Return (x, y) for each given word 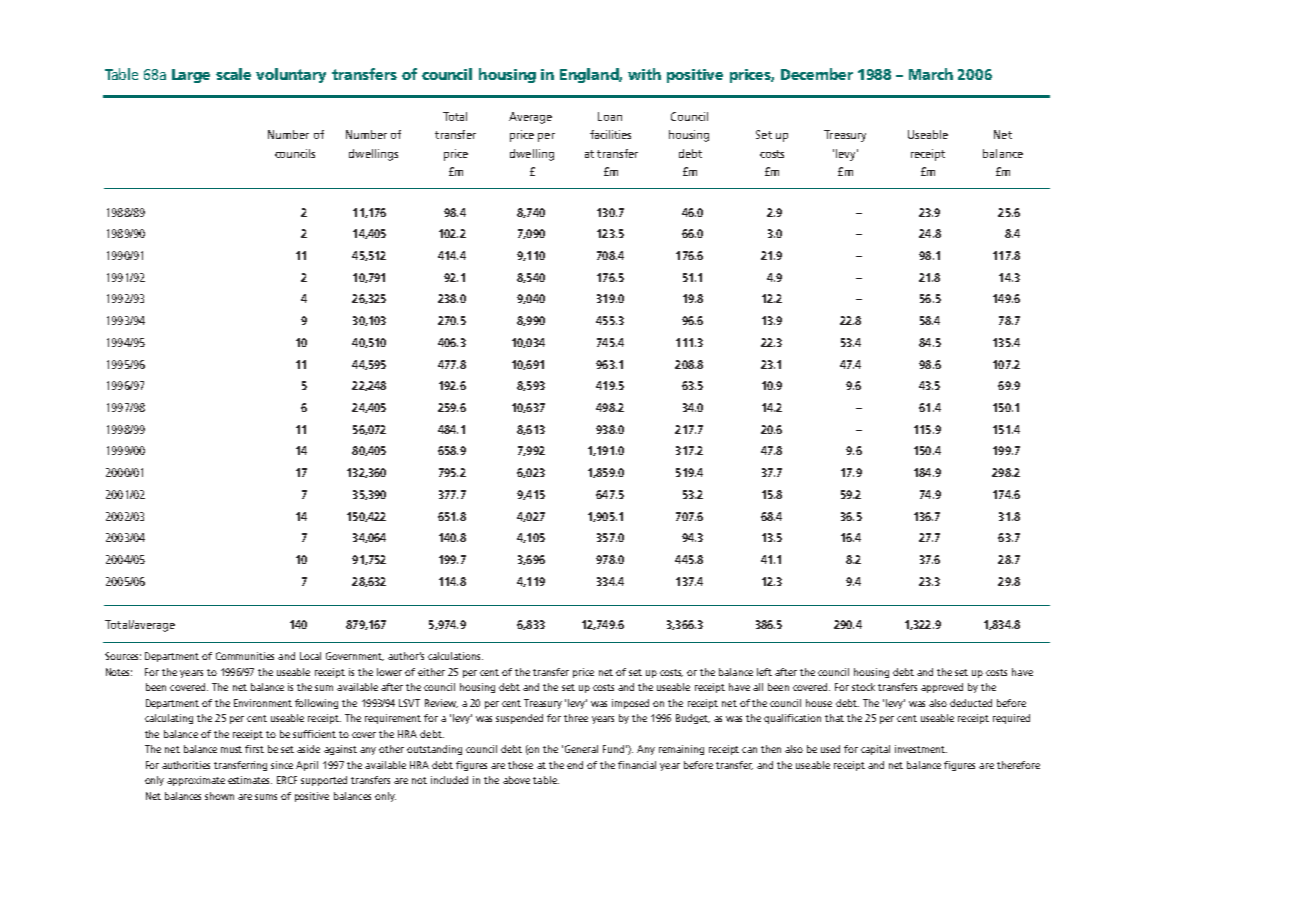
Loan (610, 116)
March (931, 74)
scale (233, 74)
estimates (250, 780)
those (520, 765)
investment (921, 749)
